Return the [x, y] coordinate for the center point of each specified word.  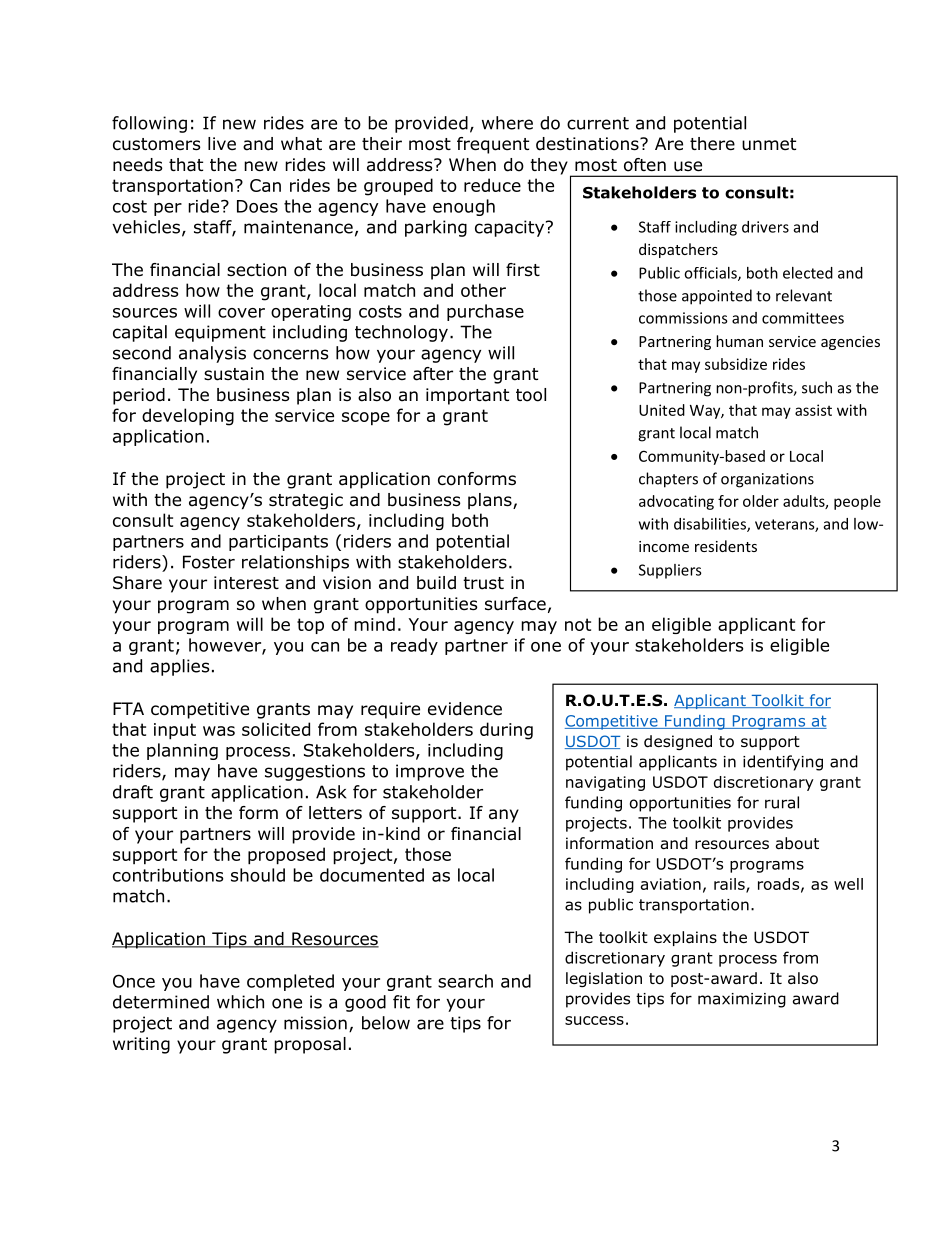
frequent [493, 145]
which [240, 1002]
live [222, 143]
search [465, 981]
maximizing [742, 1000]
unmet [769, 144]
